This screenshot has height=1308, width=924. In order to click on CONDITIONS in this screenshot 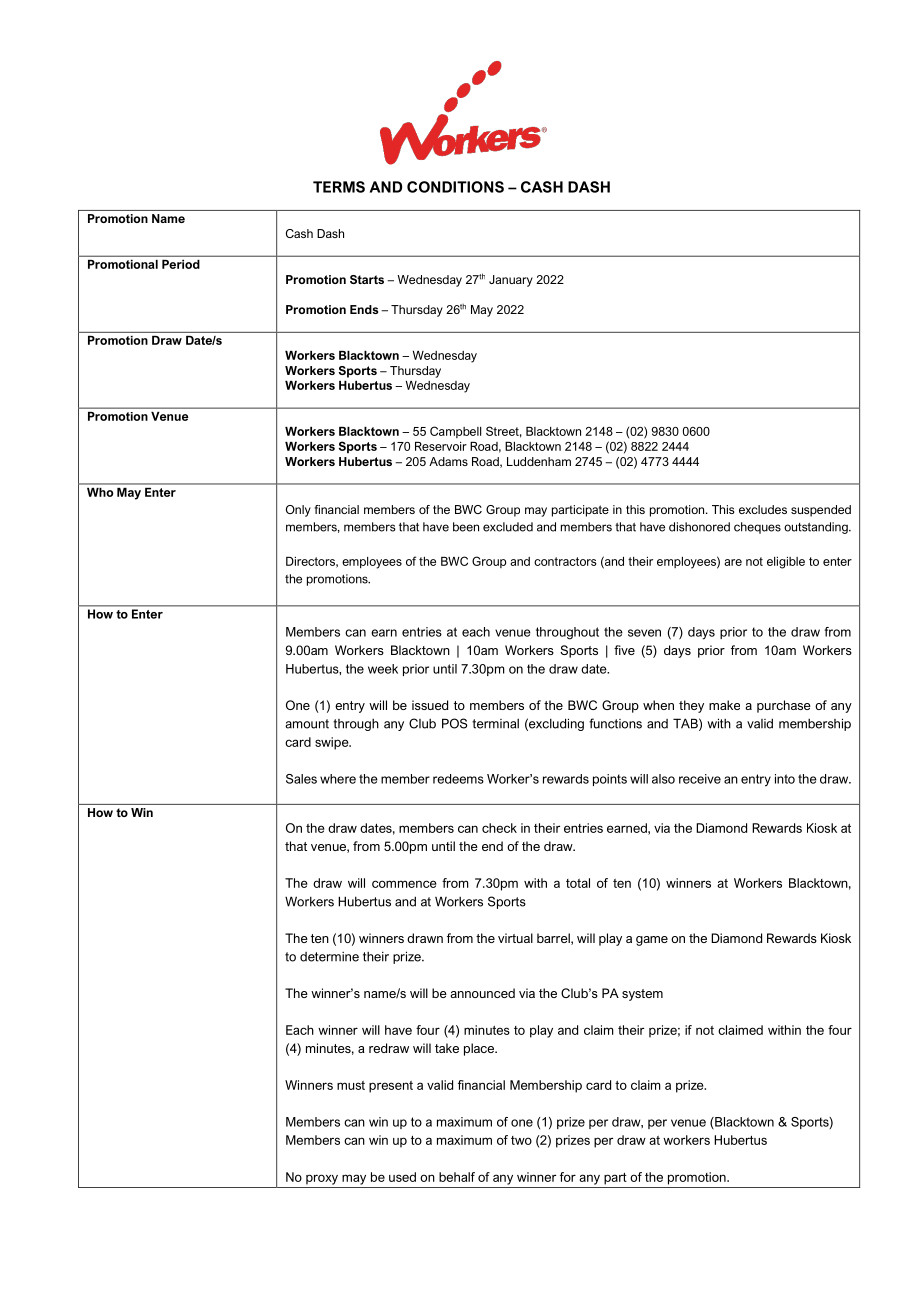, I will do `click(455, 187)`.
